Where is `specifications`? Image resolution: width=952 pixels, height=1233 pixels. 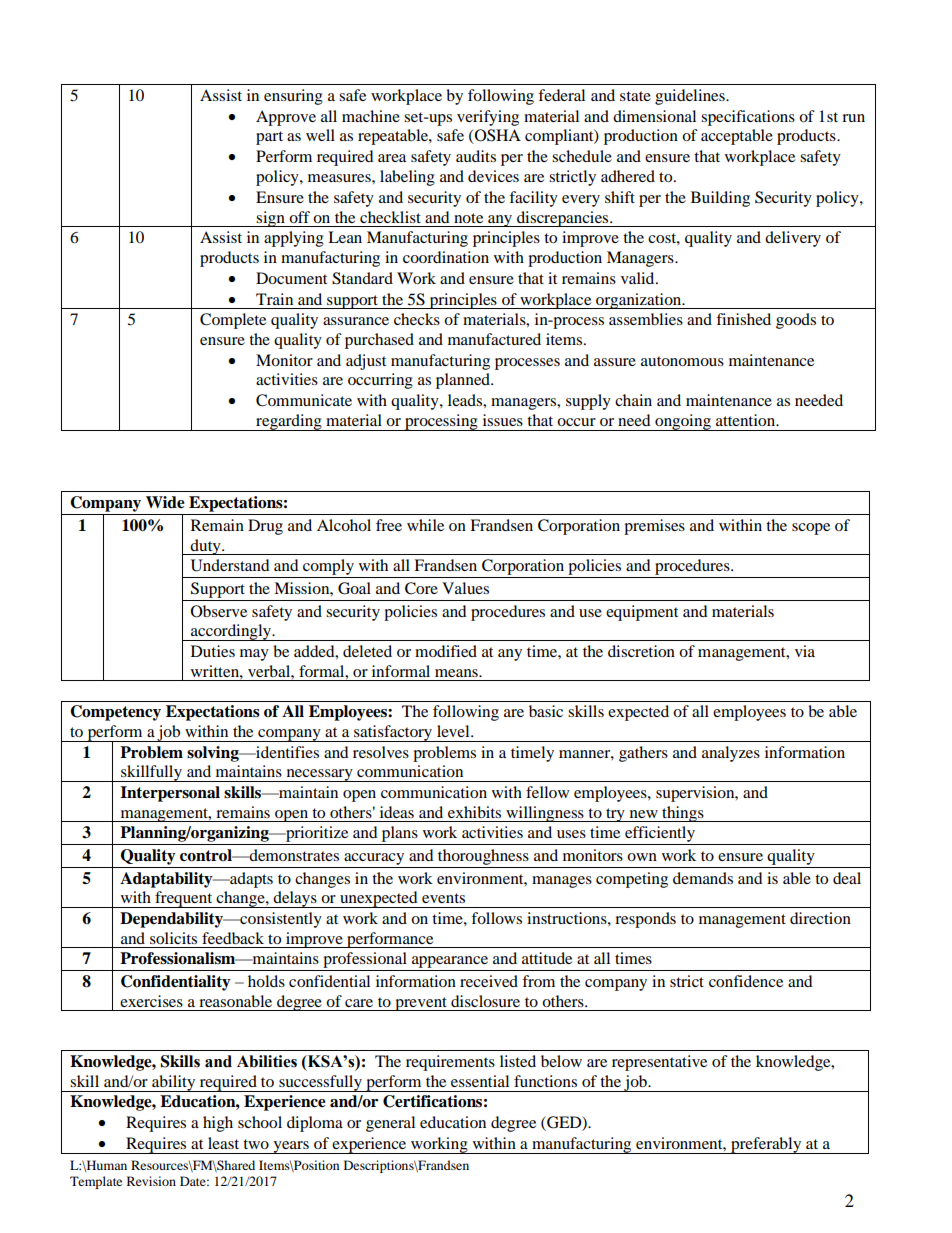 specifications is located at coordinates (748, 118).
